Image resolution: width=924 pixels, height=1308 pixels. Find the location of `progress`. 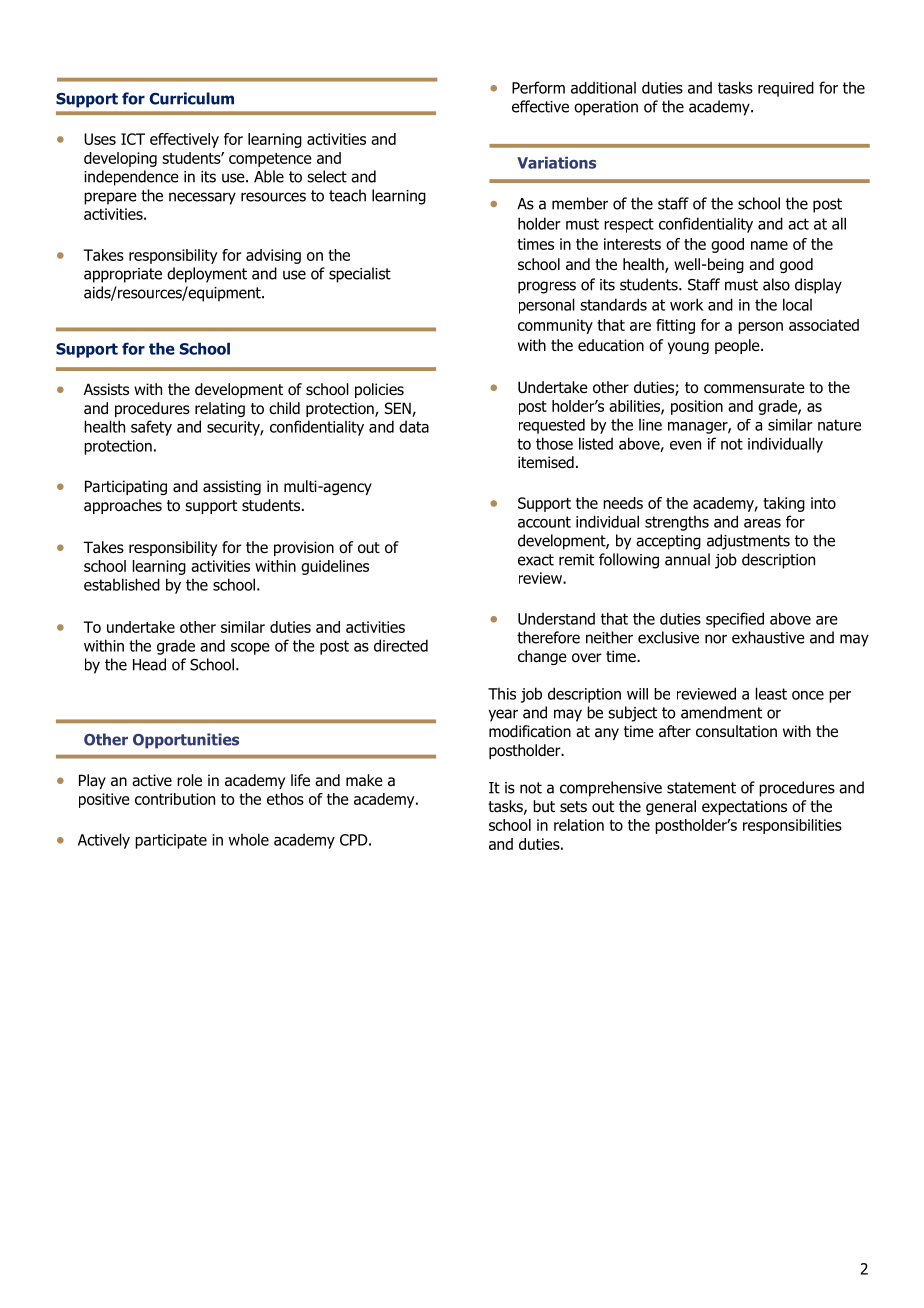

progress is located at coordinates (547, 287).
